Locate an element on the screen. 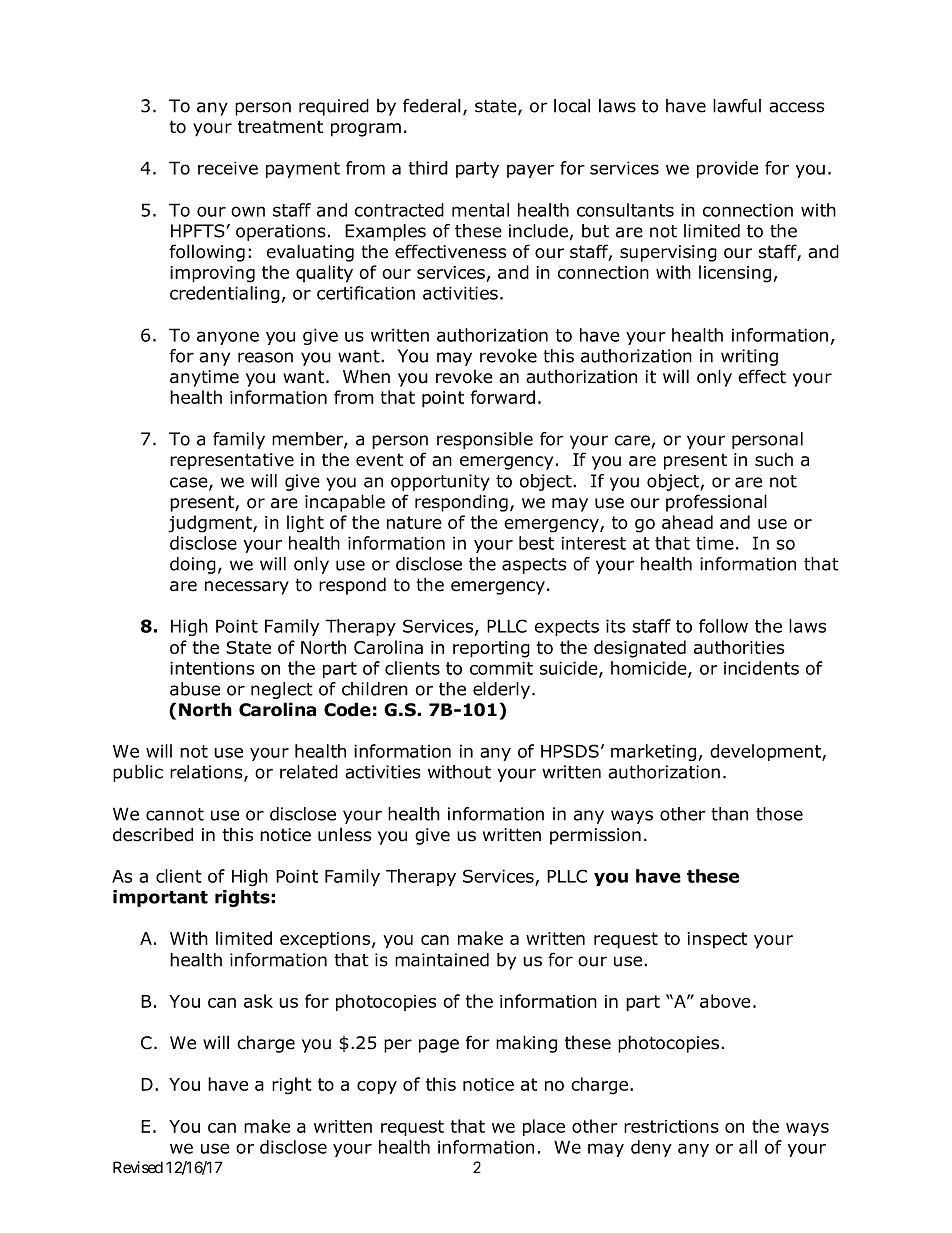 The image size is (952, 1233). place is located at coordinates (544, 1127).
